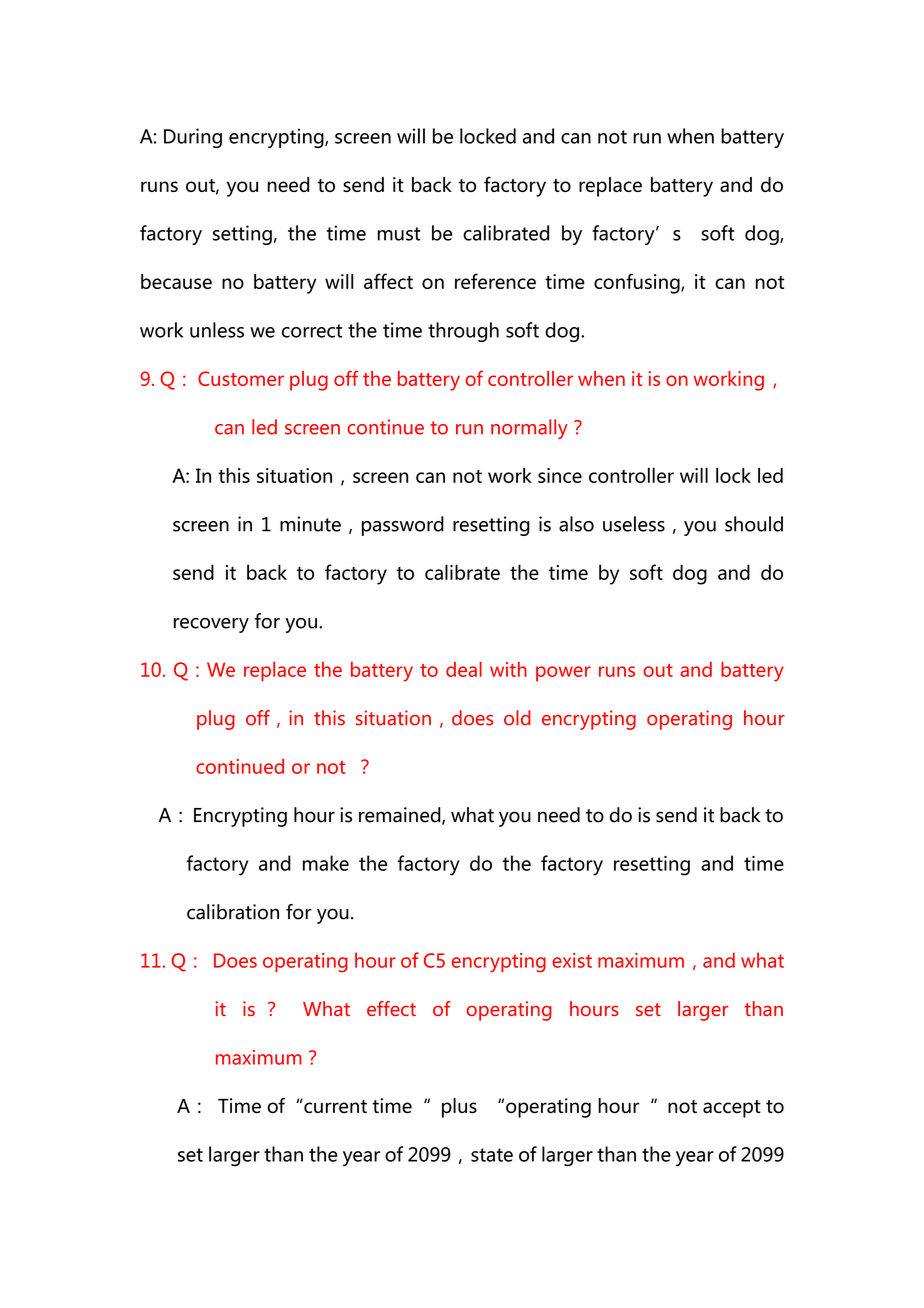 The width and height of the screenshot is (924, 1308). I want to click on normally, so click(529, 429).
